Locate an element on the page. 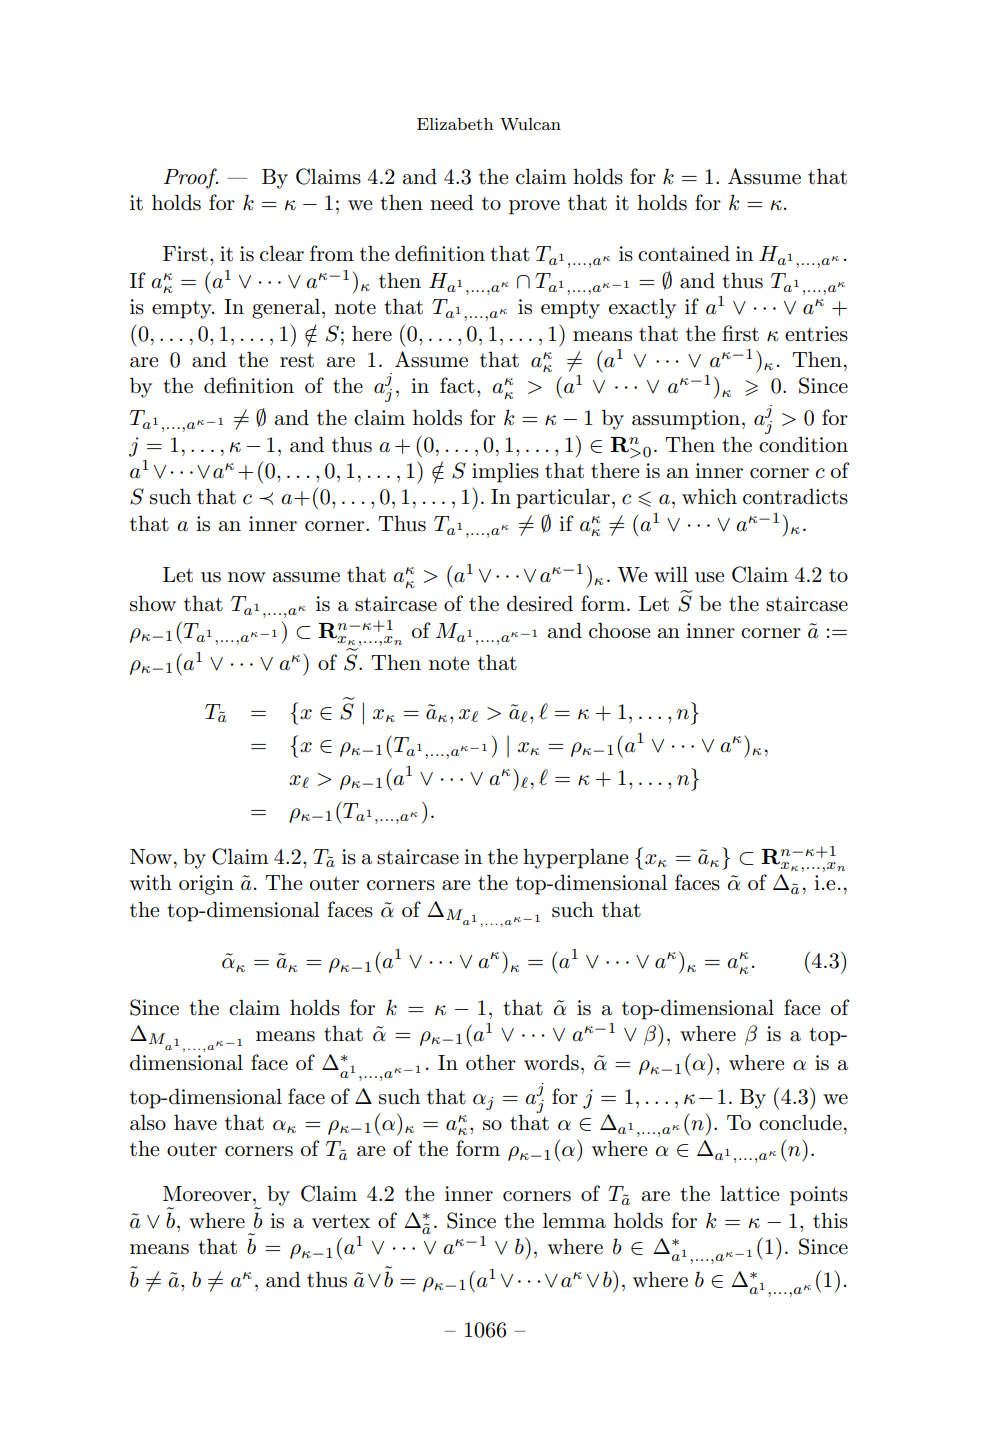 The image size is (1000, 1438). hyperplane is located at coordinates (575, 858).
